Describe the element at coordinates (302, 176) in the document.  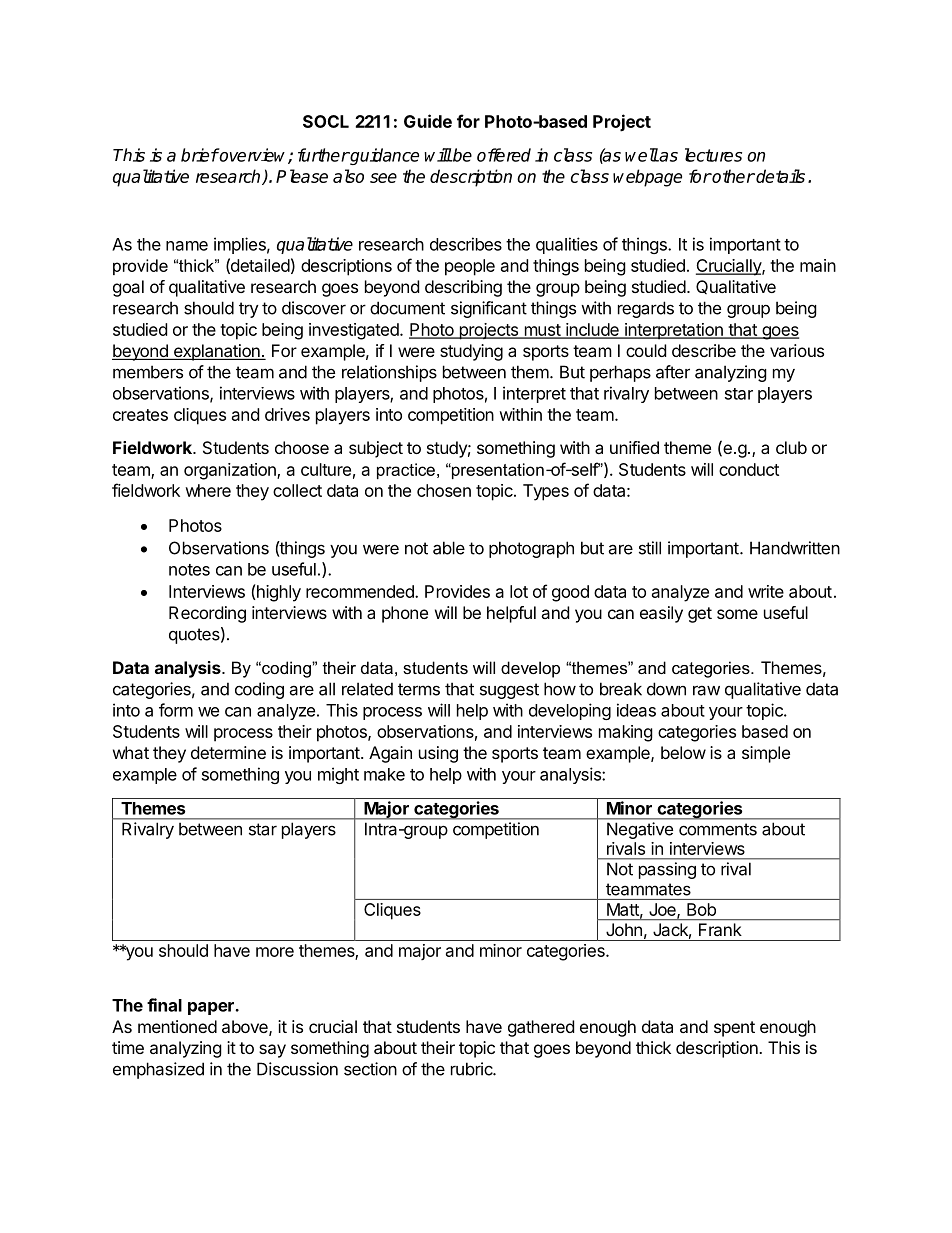
I see `Please` at that location.
